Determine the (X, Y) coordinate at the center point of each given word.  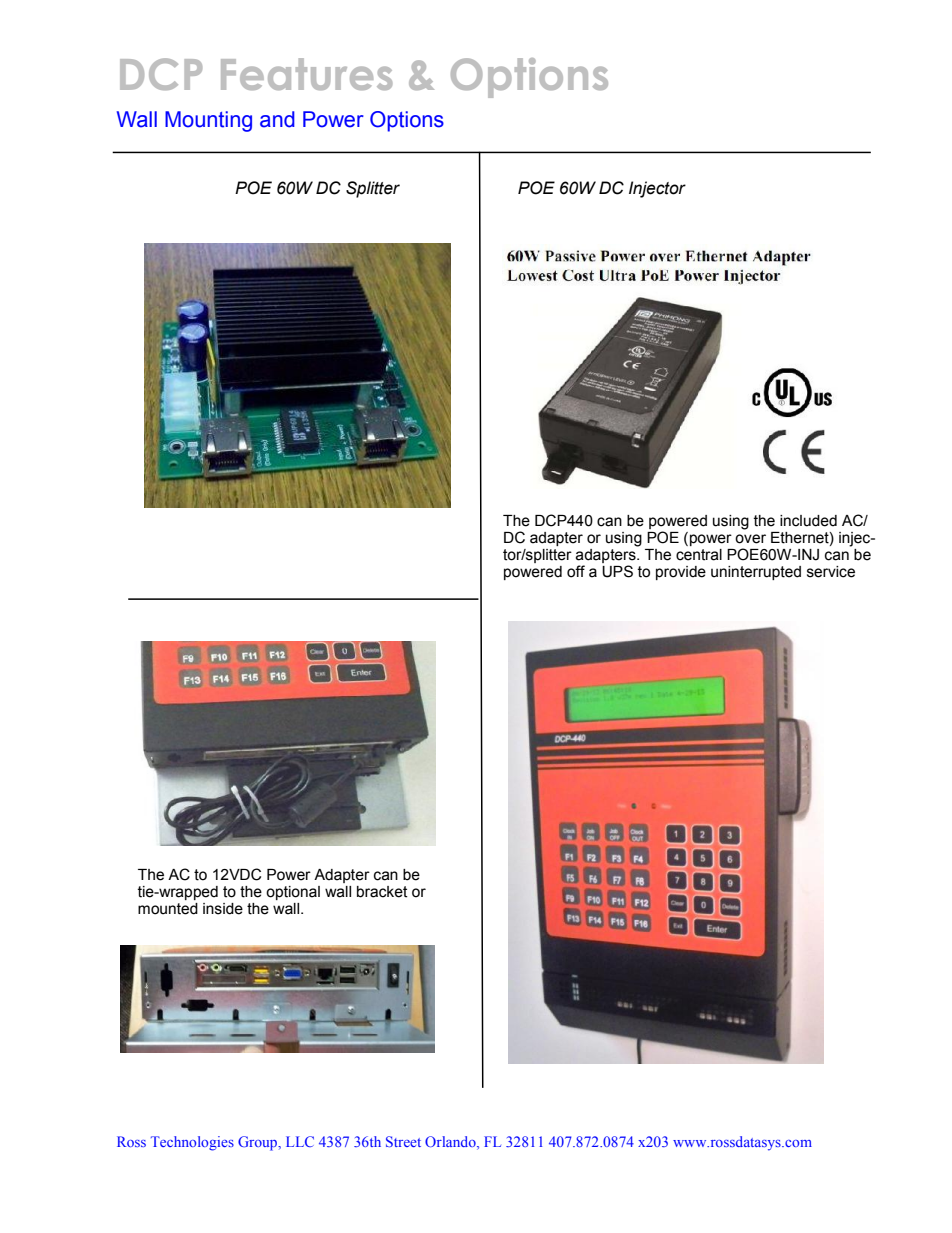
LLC (300, 1141)
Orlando (451, 1141)
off (576, 571)
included (808, 521)
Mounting (208, 121)
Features (306, 74)
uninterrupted (756, 573)
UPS (617, 571)
